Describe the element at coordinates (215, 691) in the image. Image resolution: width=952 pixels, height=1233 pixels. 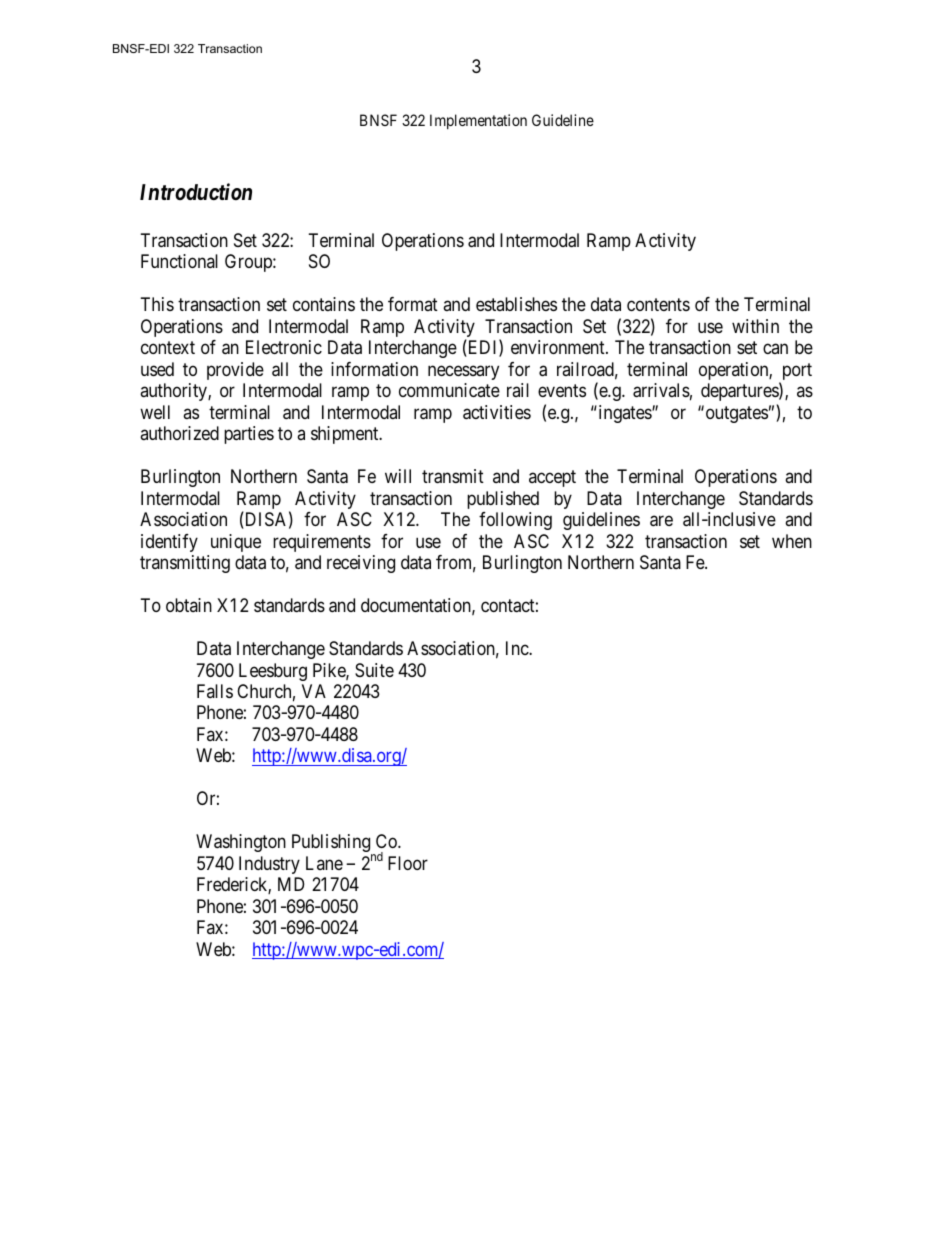
I see `Falls` at that location.
